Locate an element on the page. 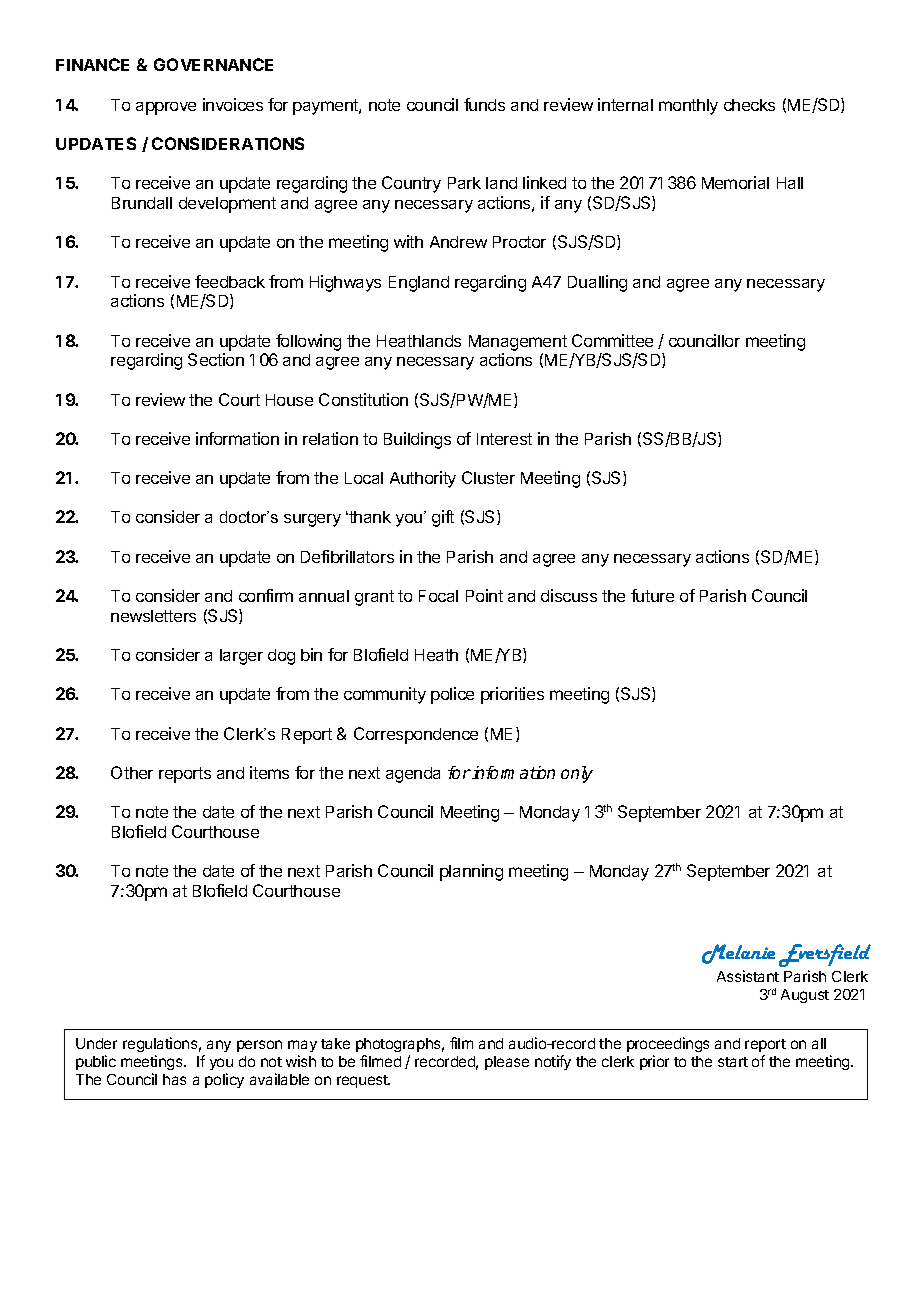  Committee is located at coordinates (612, 340).
